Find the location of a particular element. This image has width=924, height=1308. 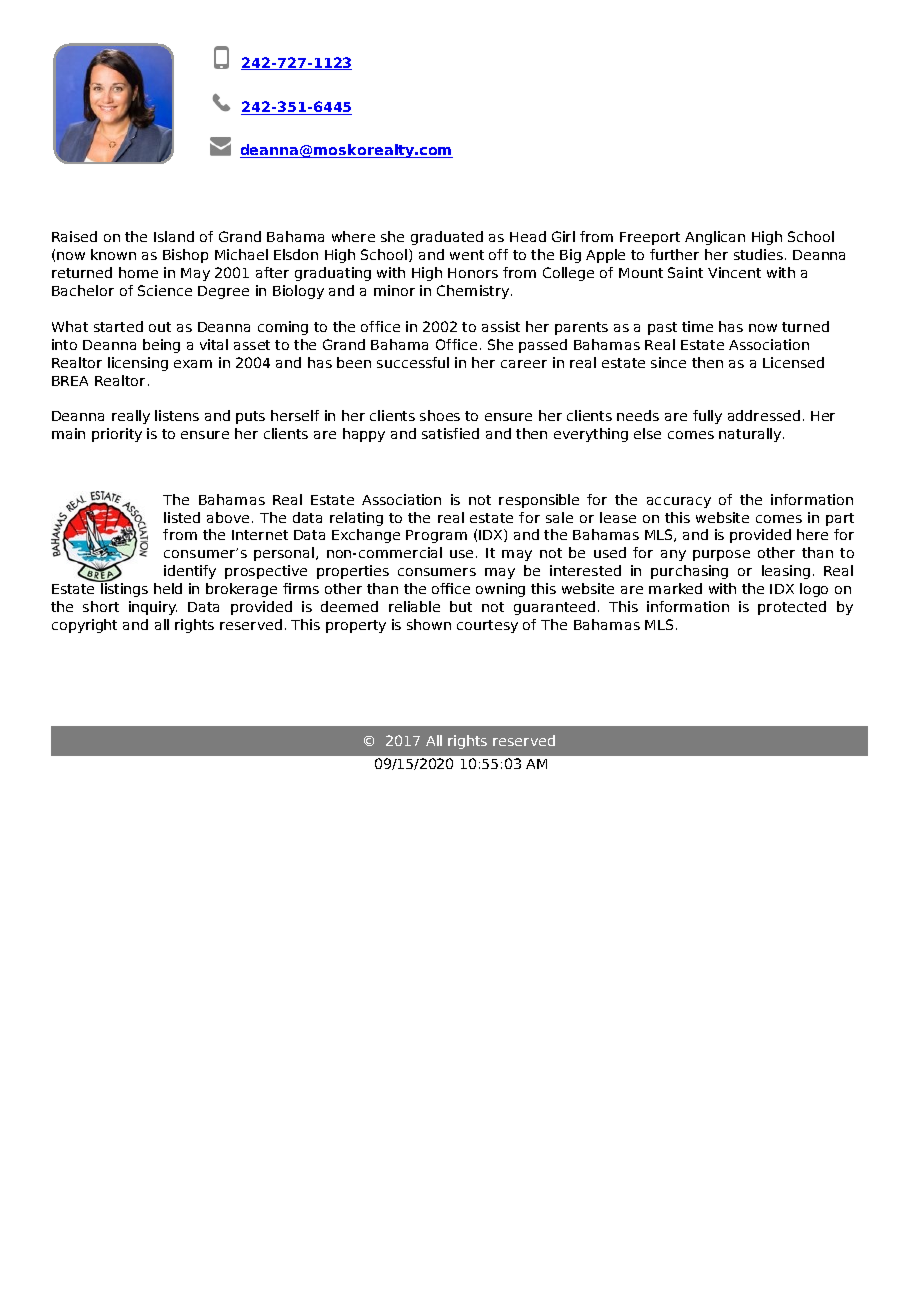

protected is located at coordinates (792, 608).
